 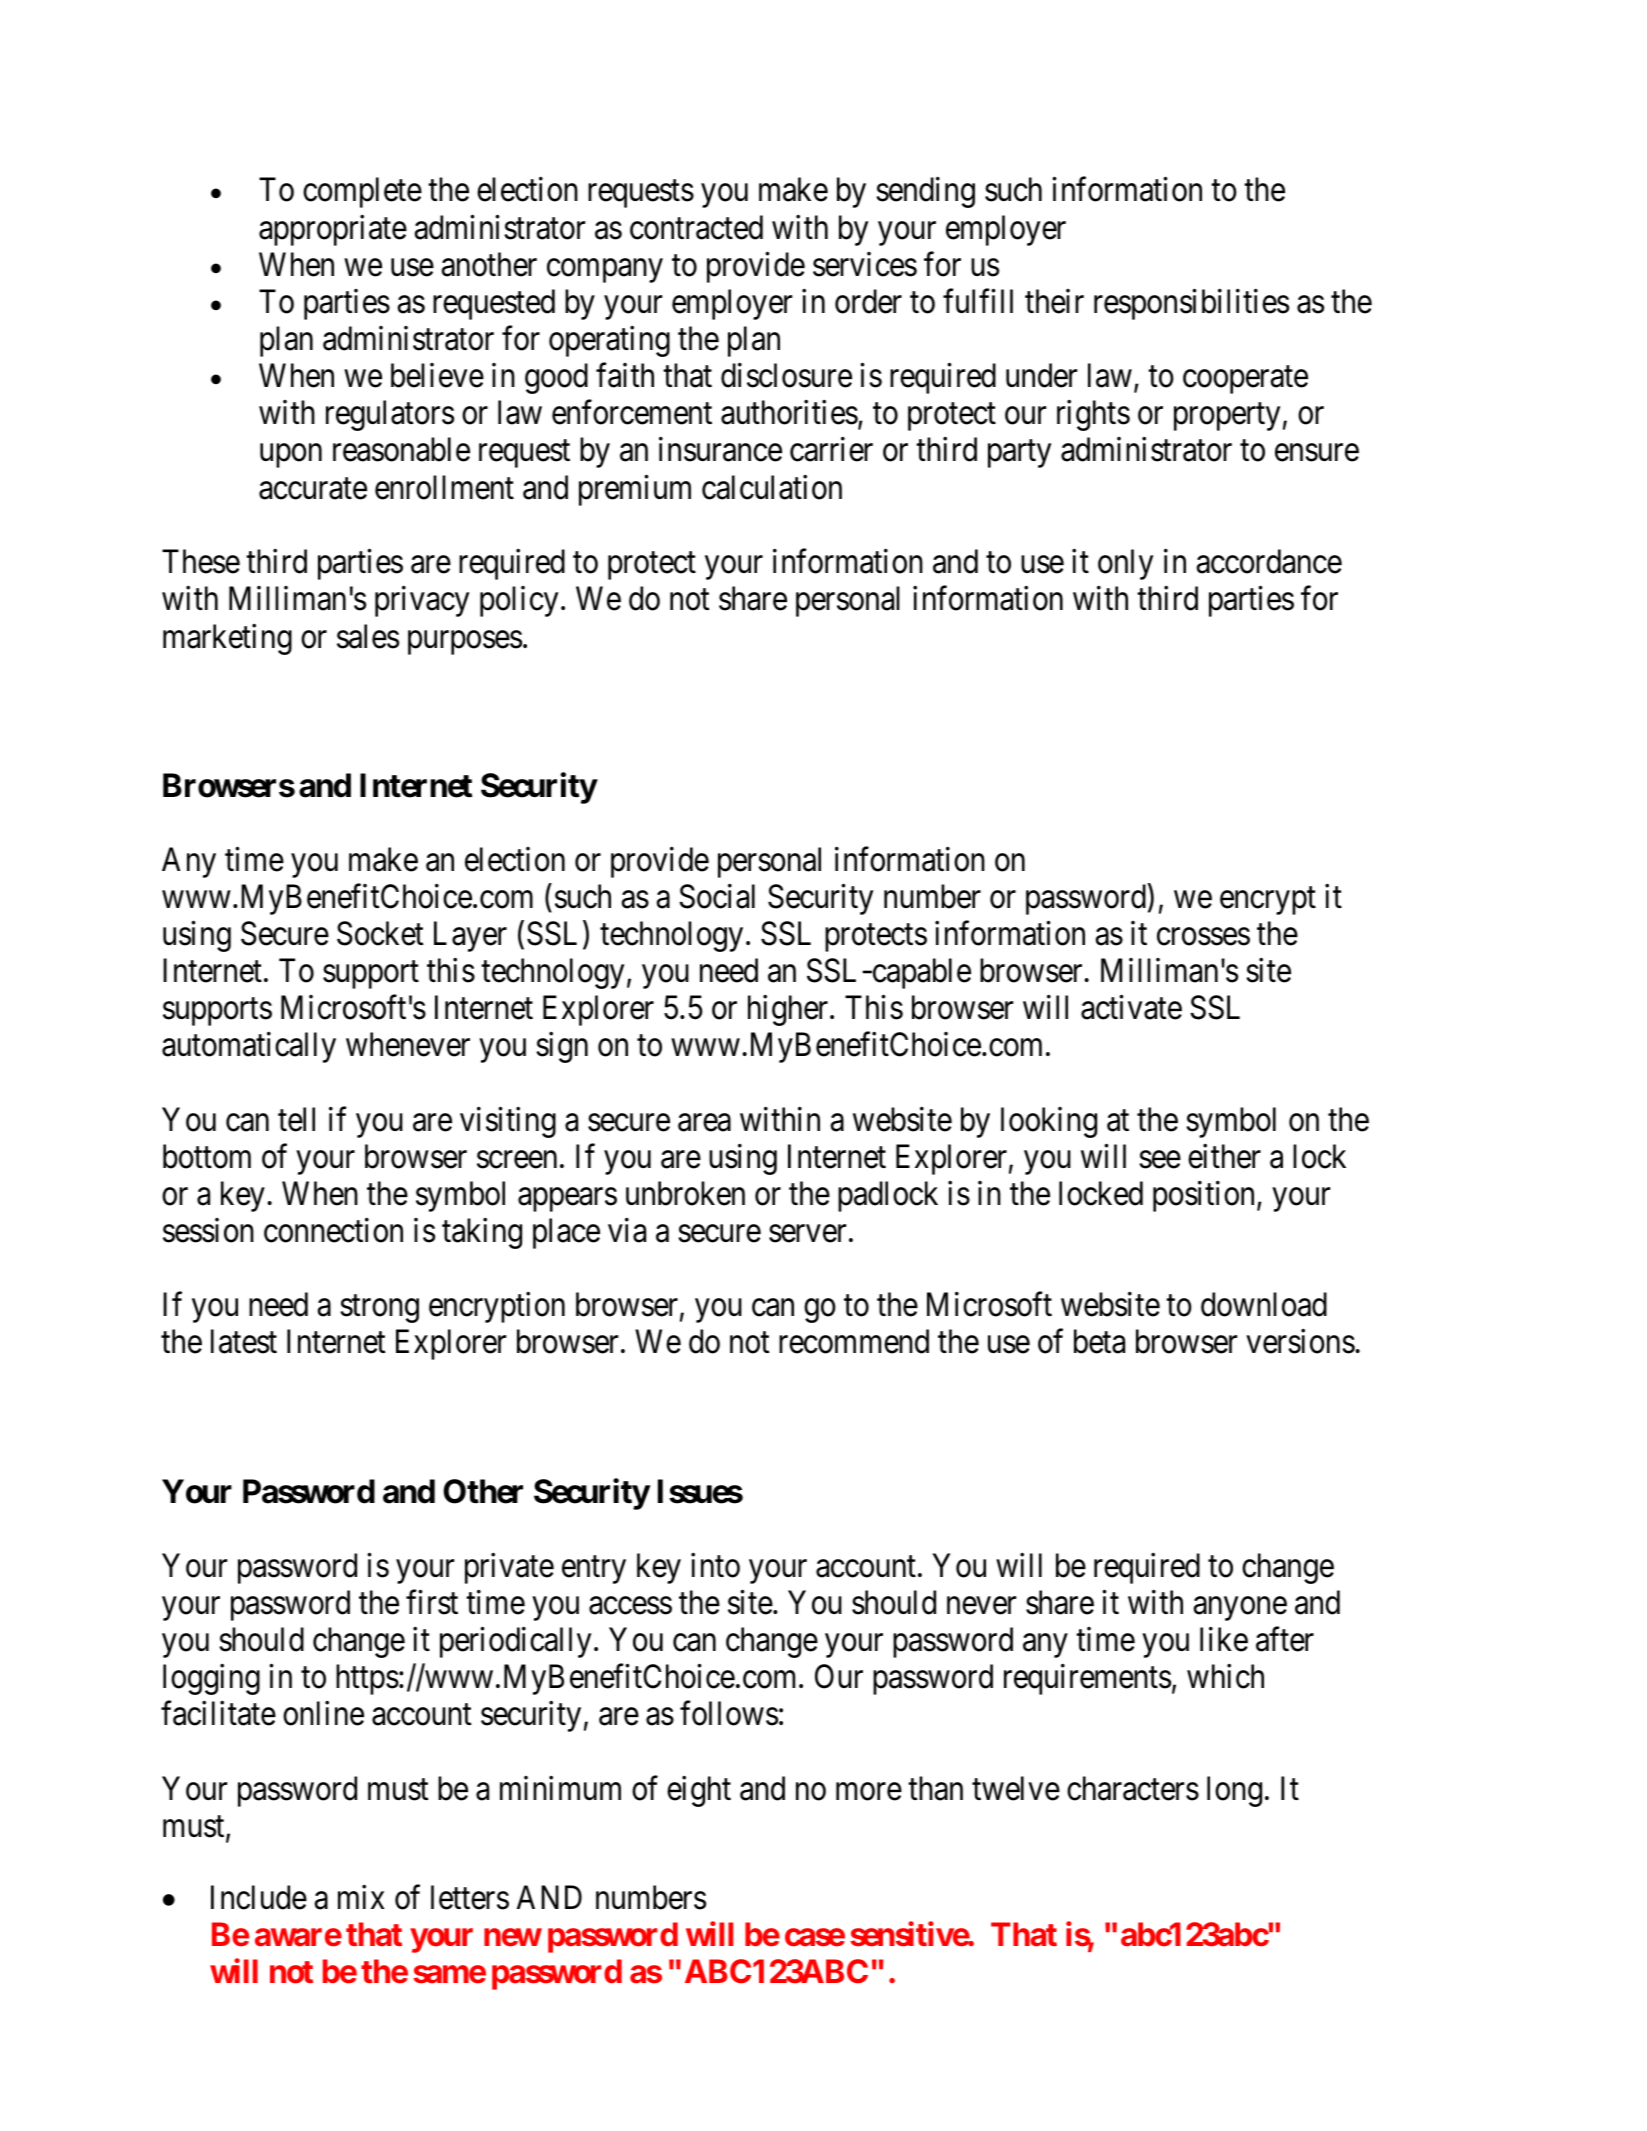 What do you see at coordinates (333, 230) in the document?
I see `appropriate` at bounding box center [333, 230].
